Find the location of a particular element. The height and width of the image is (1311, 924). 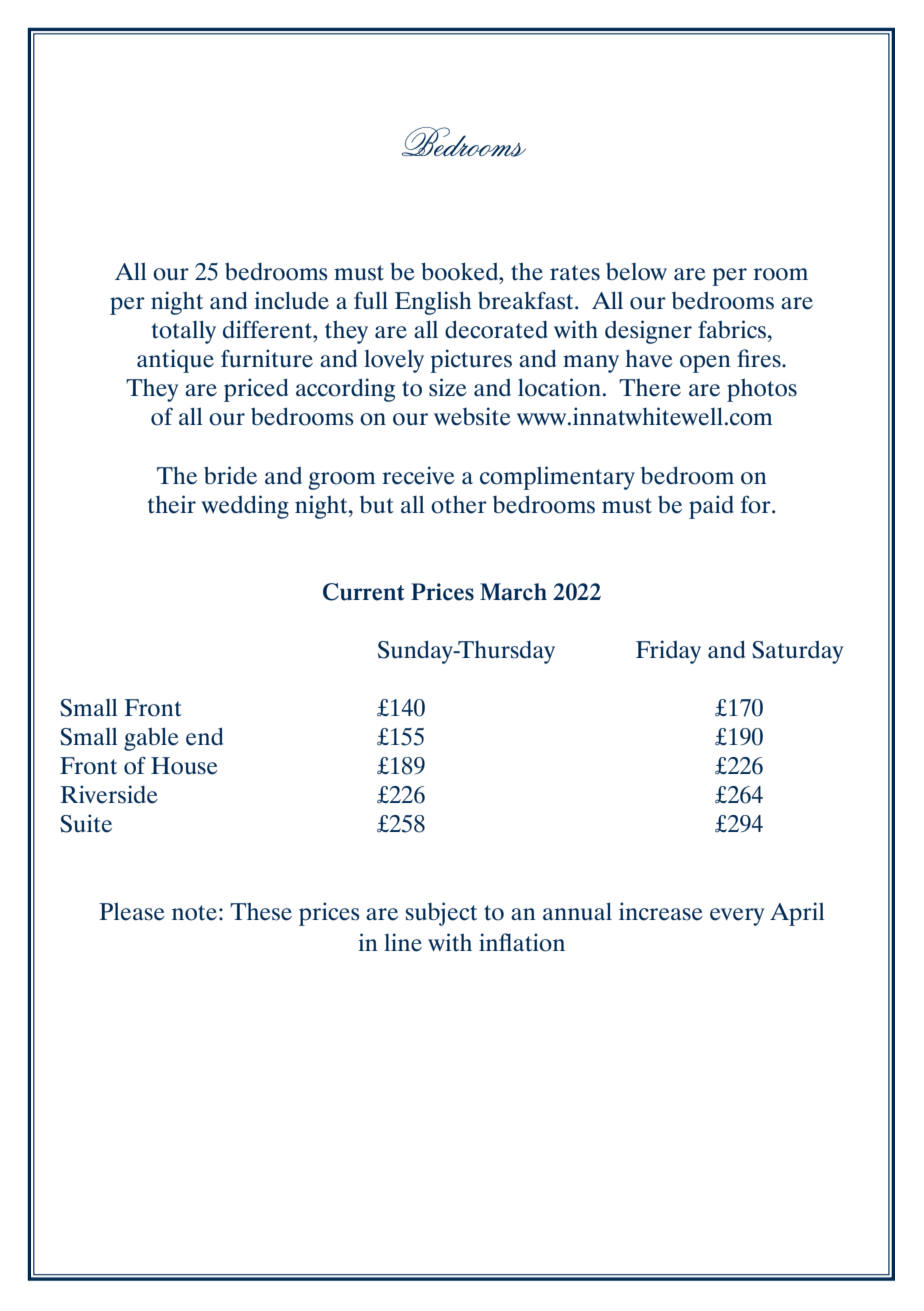

other is located at coordinates (459, 504).
